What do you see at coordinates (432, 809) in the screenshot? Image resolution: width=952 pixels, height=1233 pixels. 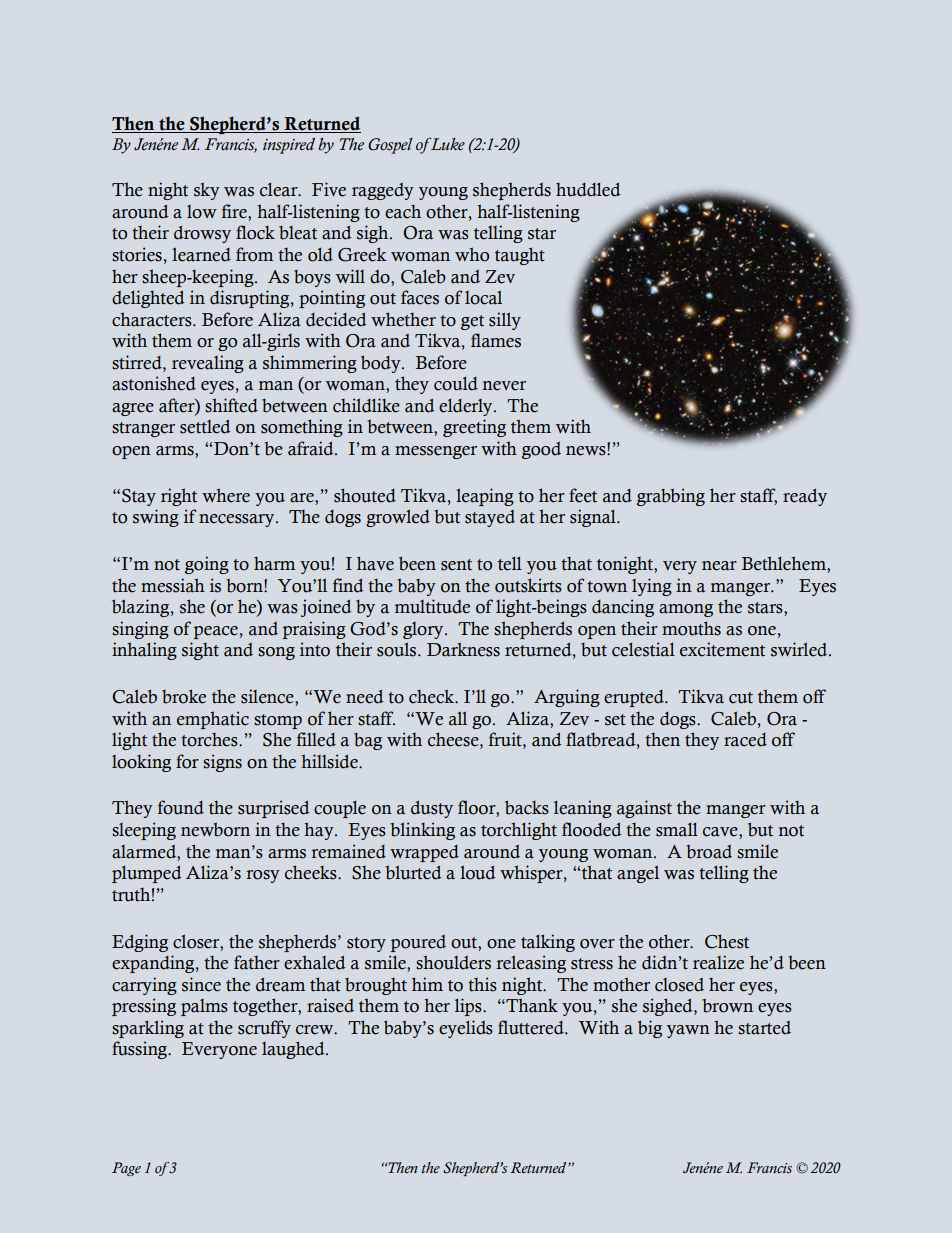 I see `dusty` at bounding box center [432, 809].
